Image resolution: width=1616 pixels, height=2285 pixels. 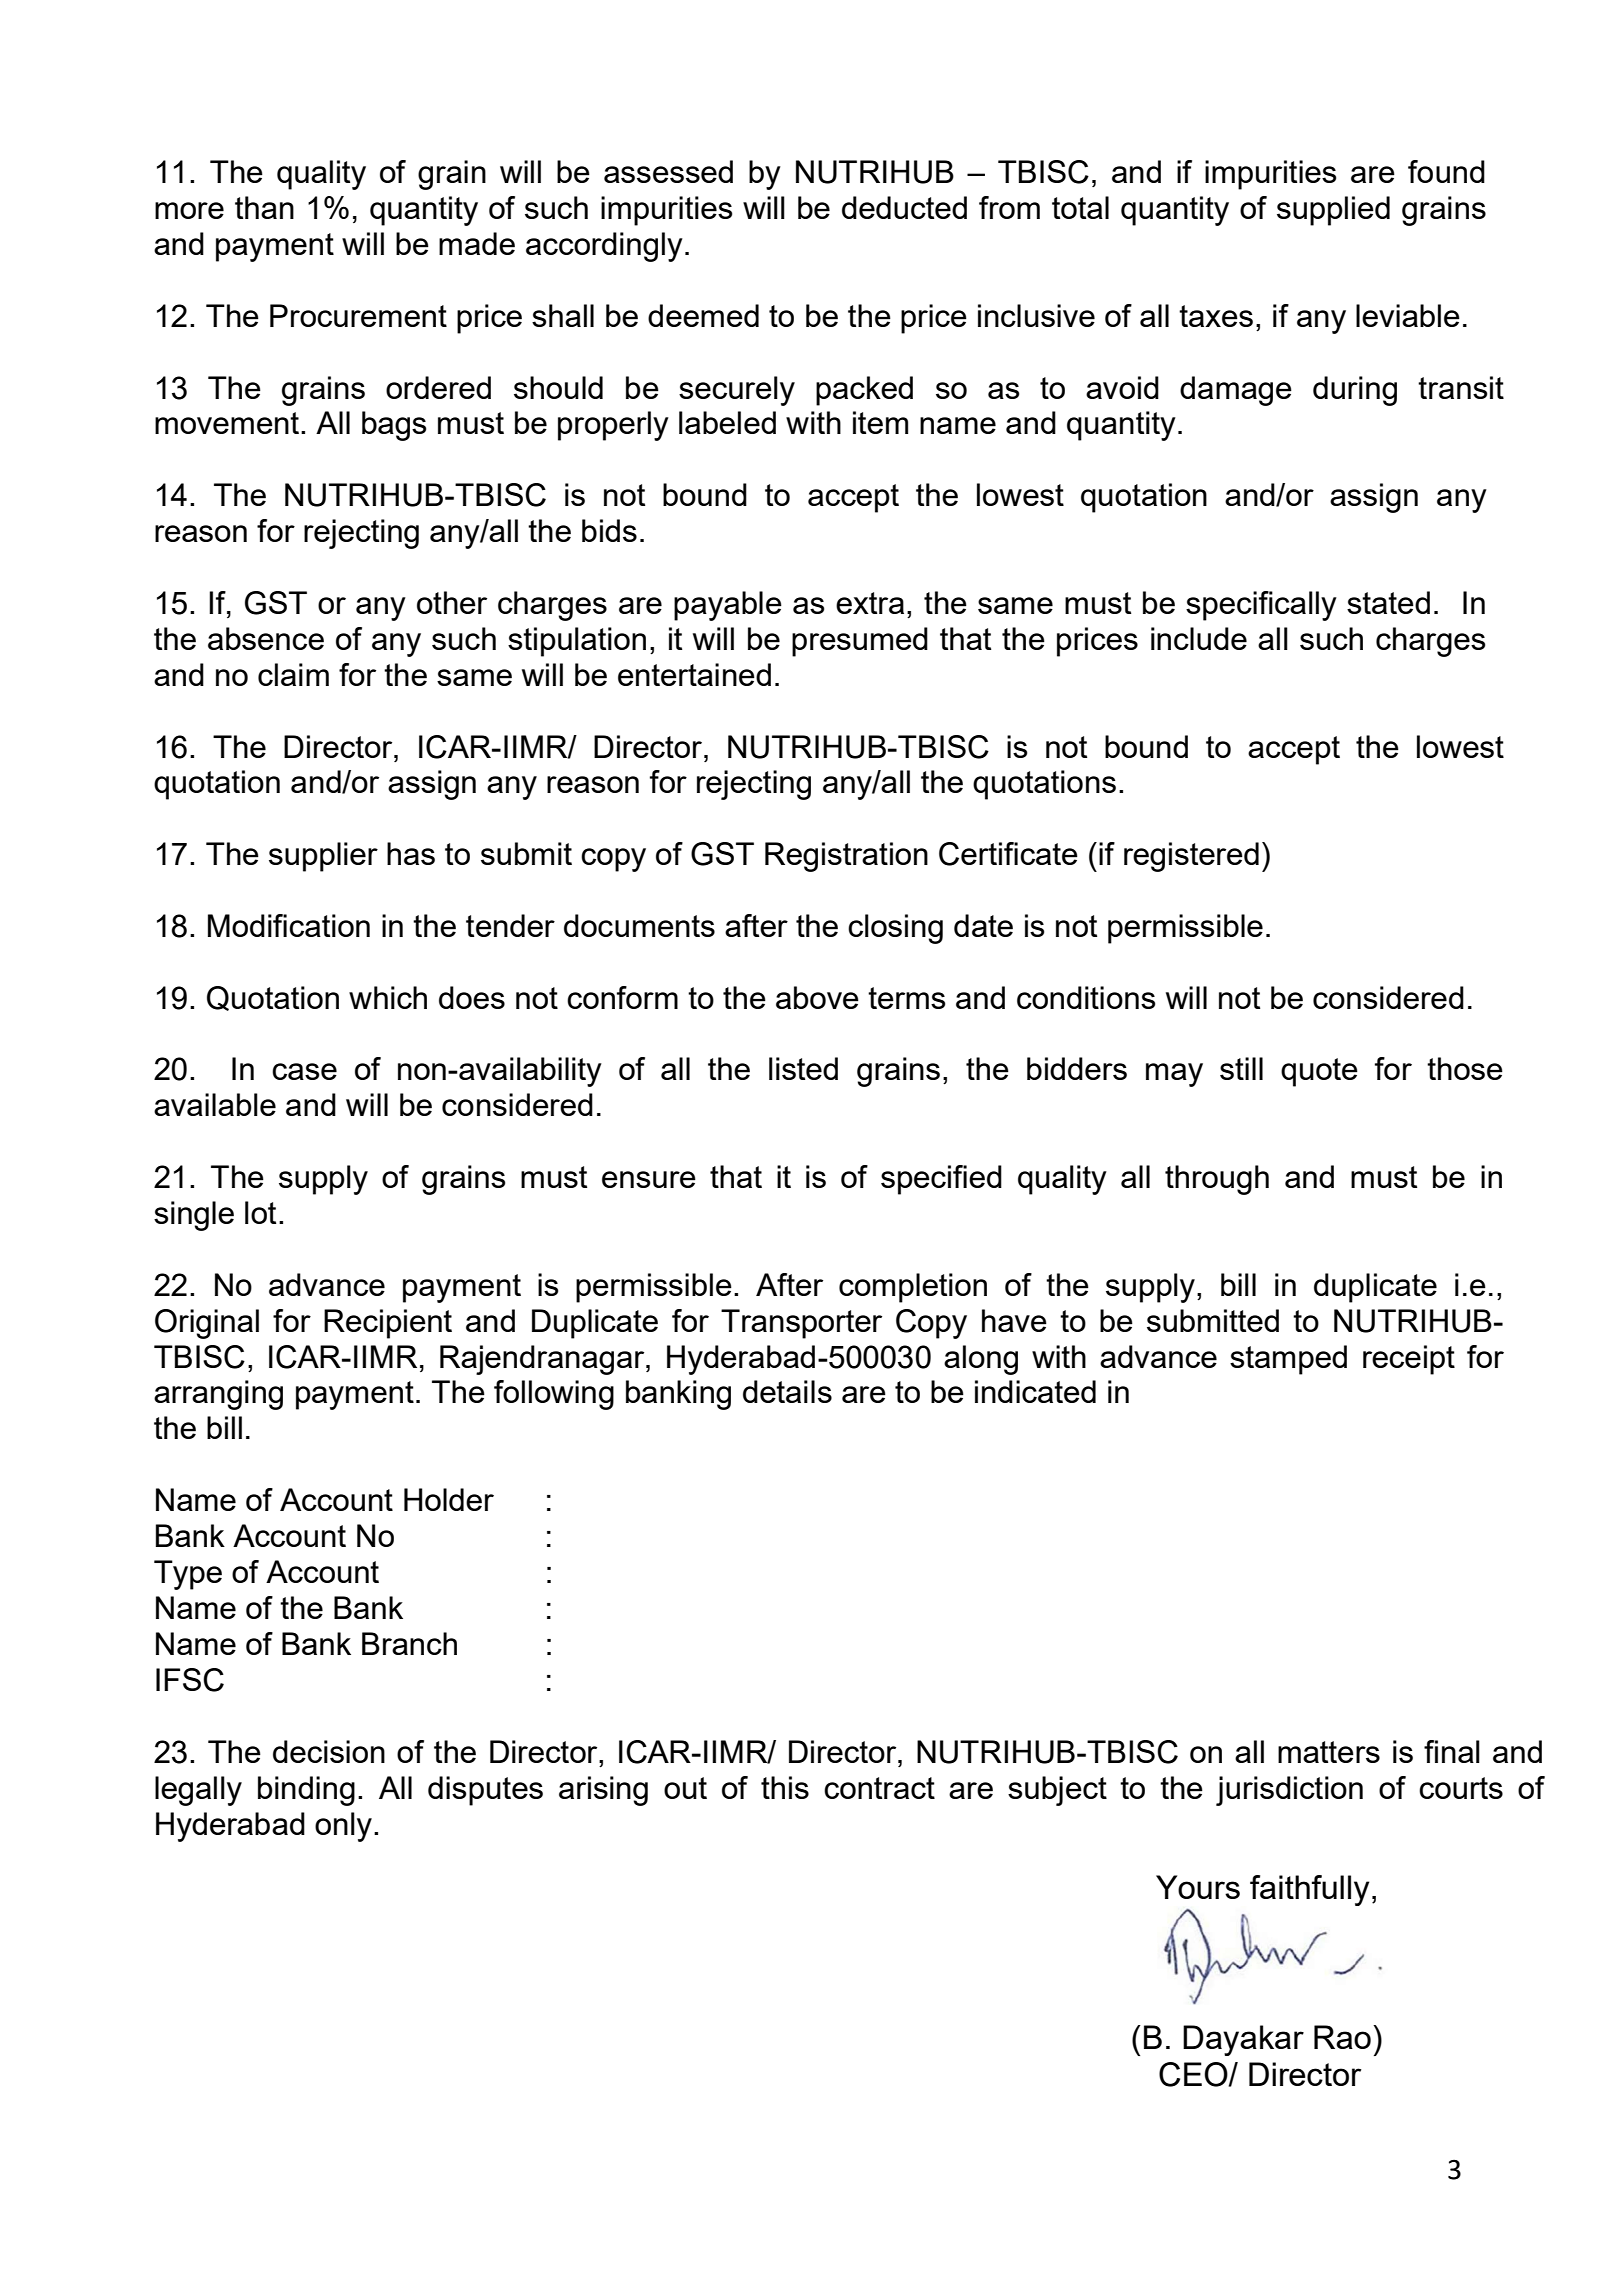 I want to click on matters, so click(x=1329, y=1752).
